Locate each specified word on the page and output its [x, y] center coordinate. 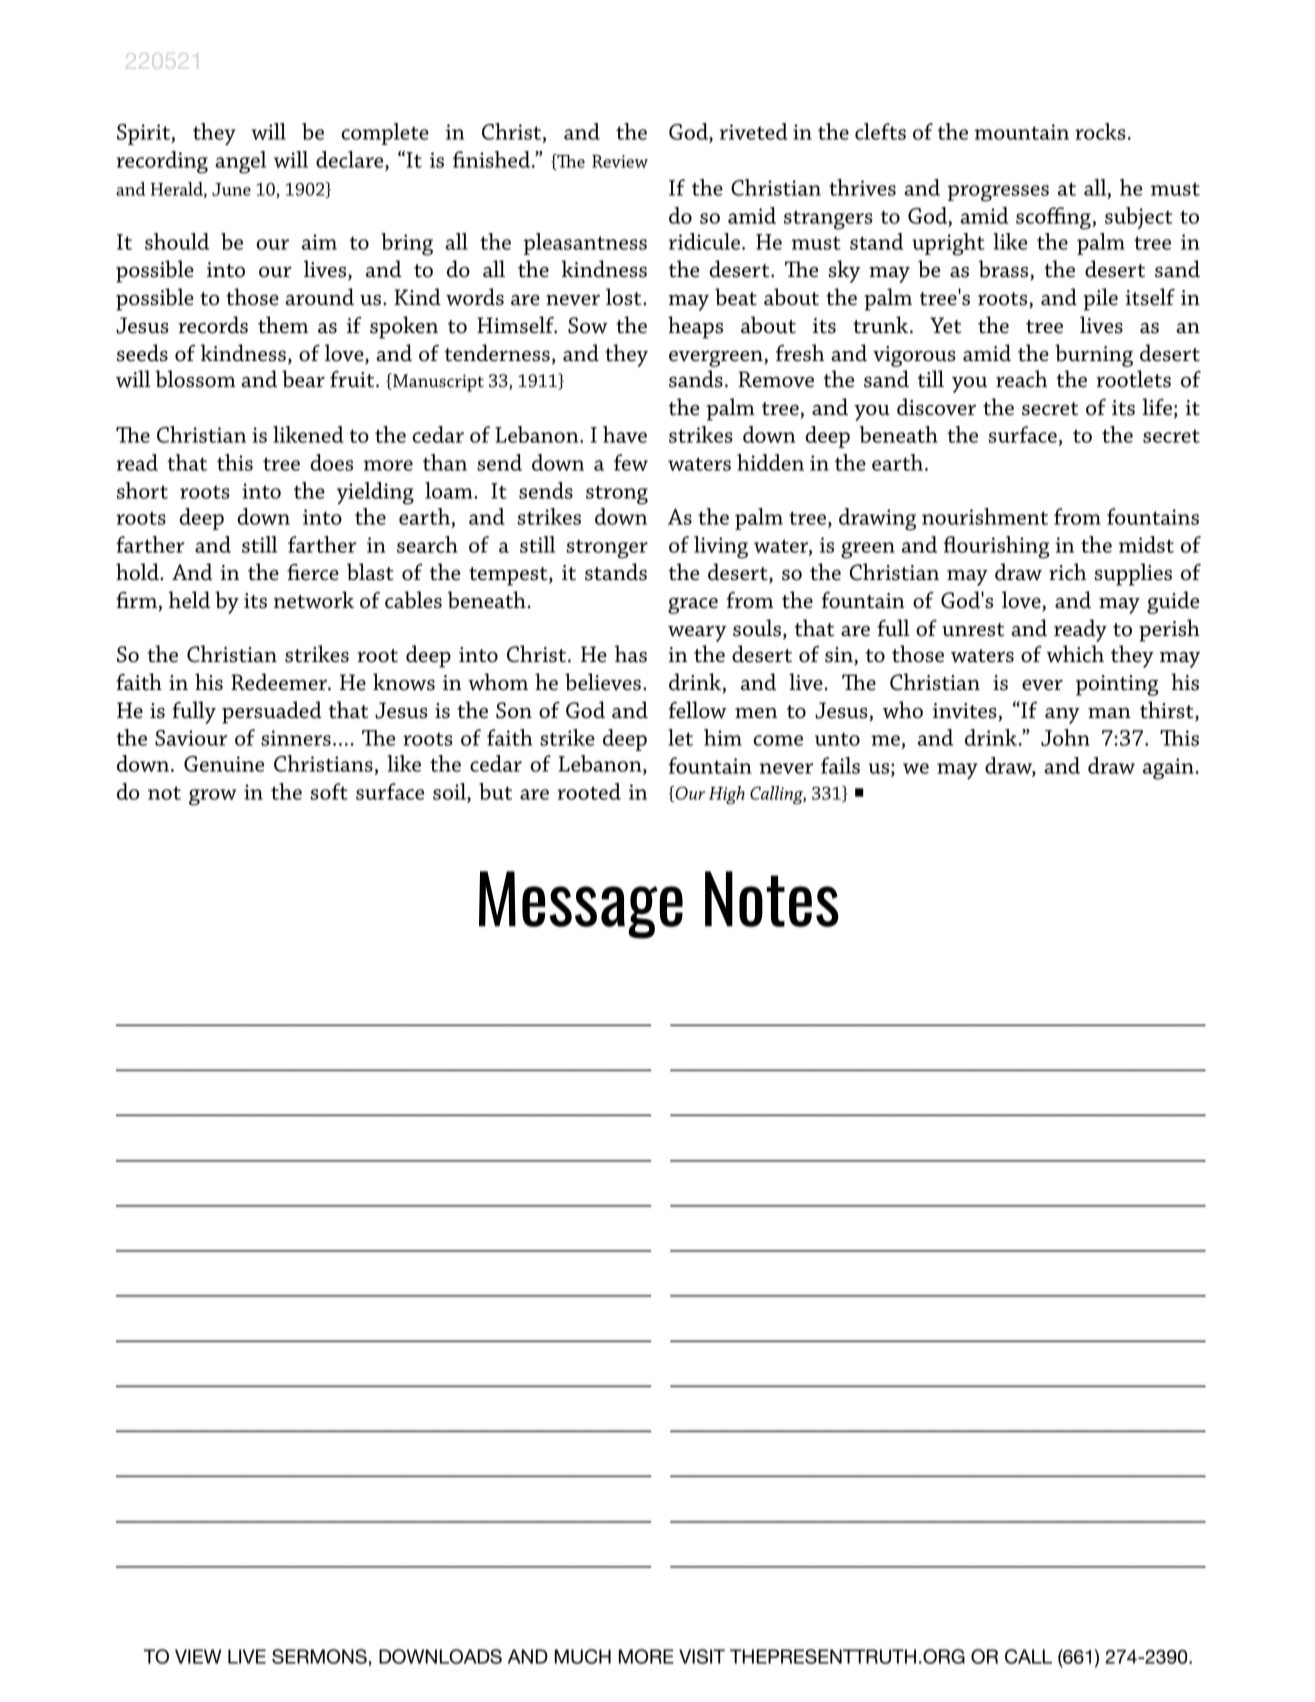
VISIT [702, 1656]
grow [213, 797]
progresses [998, 193]
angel [240, 162]
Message [581, 905]
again [1169, 769]
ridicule [704, 241]
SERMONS [319, 1656]
